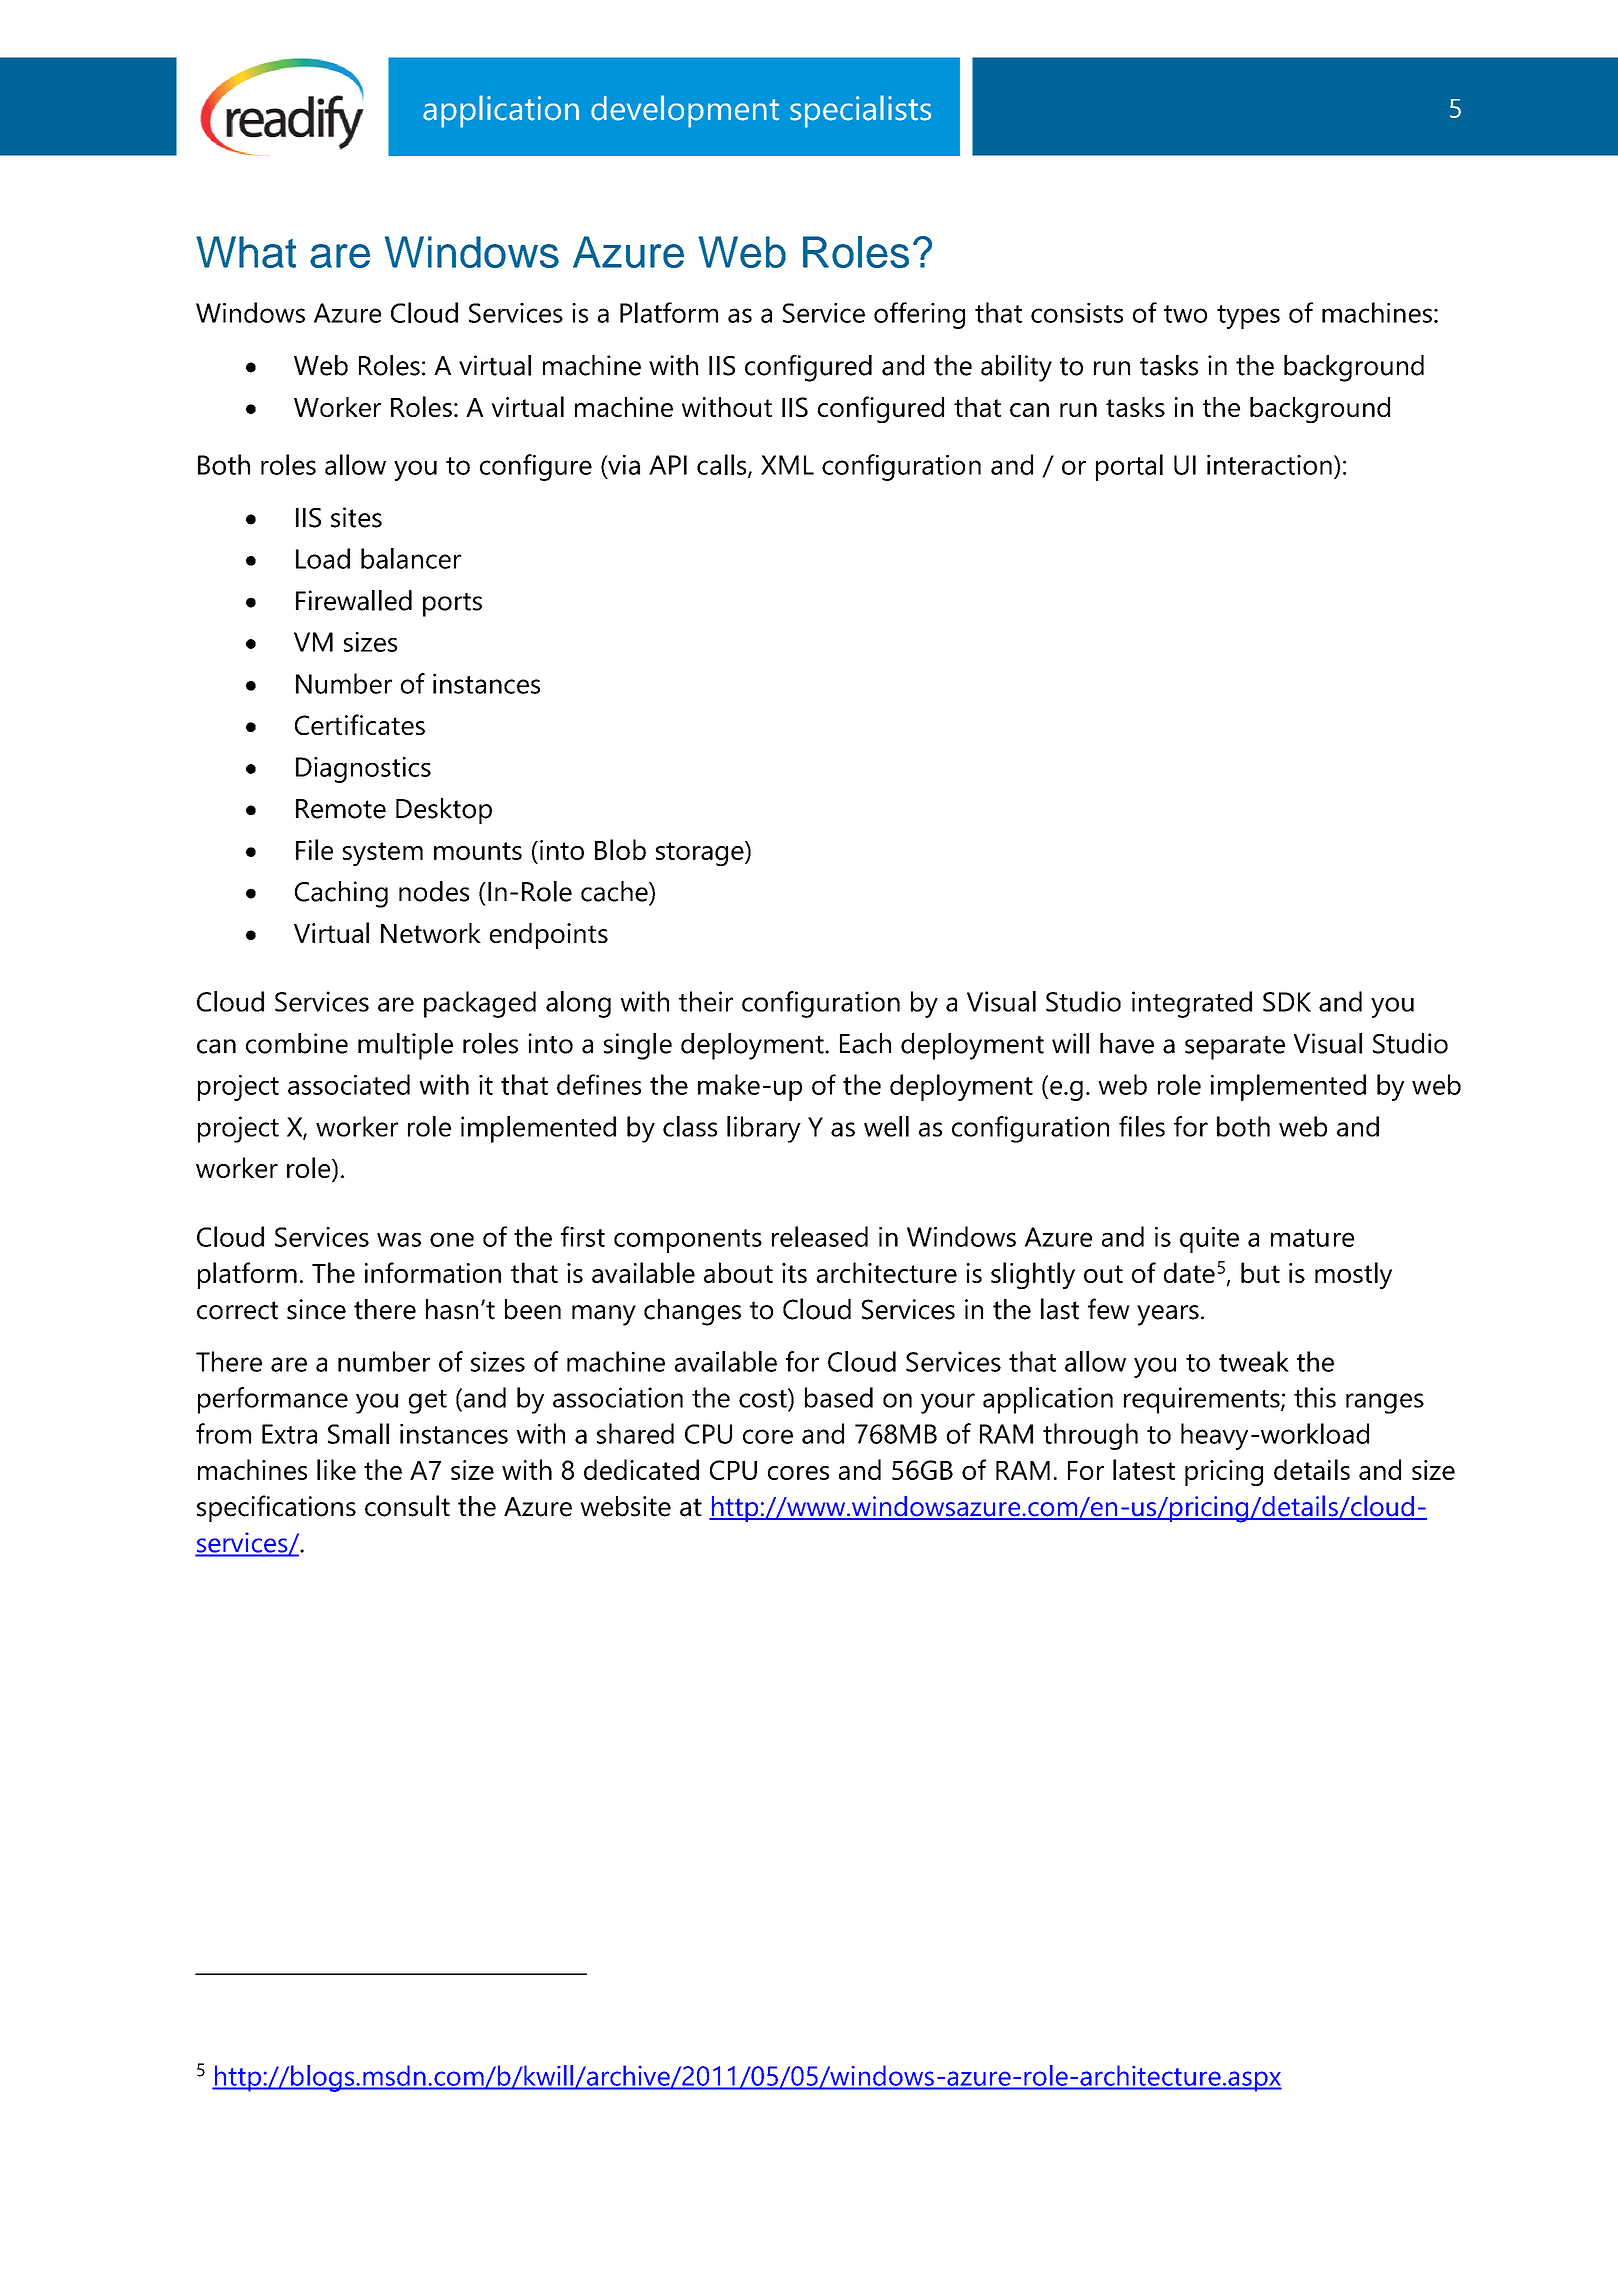 The width and height of the screenshot is (1618, 2288). Describe the element at coordinates (1248, 317) in the screenshot. I see `types` at that location.
